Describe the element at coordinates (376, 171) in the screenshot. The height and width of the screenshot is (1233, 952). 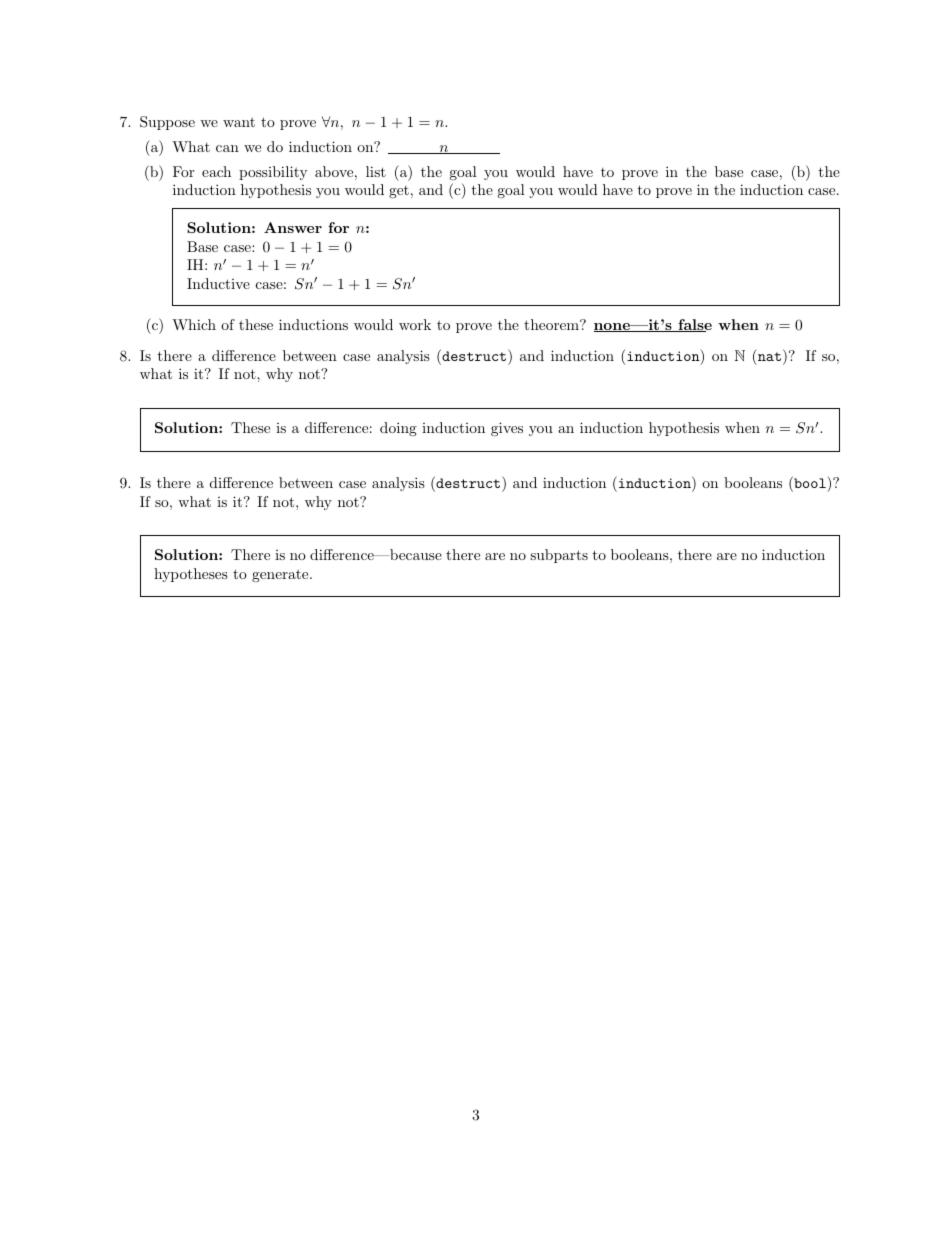
I see `list` at that location.
